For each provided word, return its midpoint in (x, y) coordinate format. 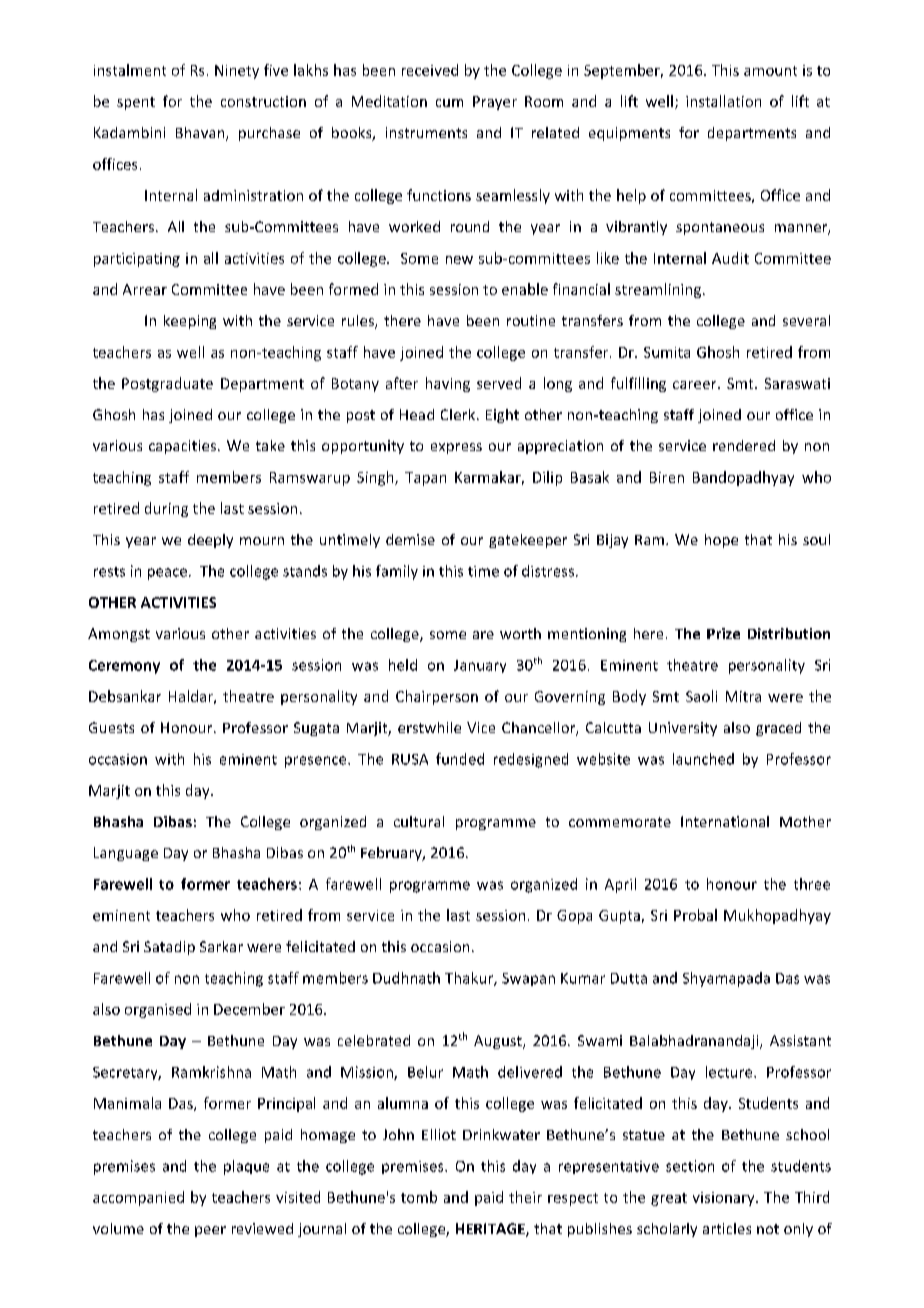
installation (723, 101)
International (725, 821)
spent (136, 103)
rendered (744, 445)
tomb (419, 1197)
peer (210, 1231)
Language (126, 854)
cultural (419, 821)
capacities (184, 447)
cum (449, 103)
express (456, 448)
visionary (725, 1199)
